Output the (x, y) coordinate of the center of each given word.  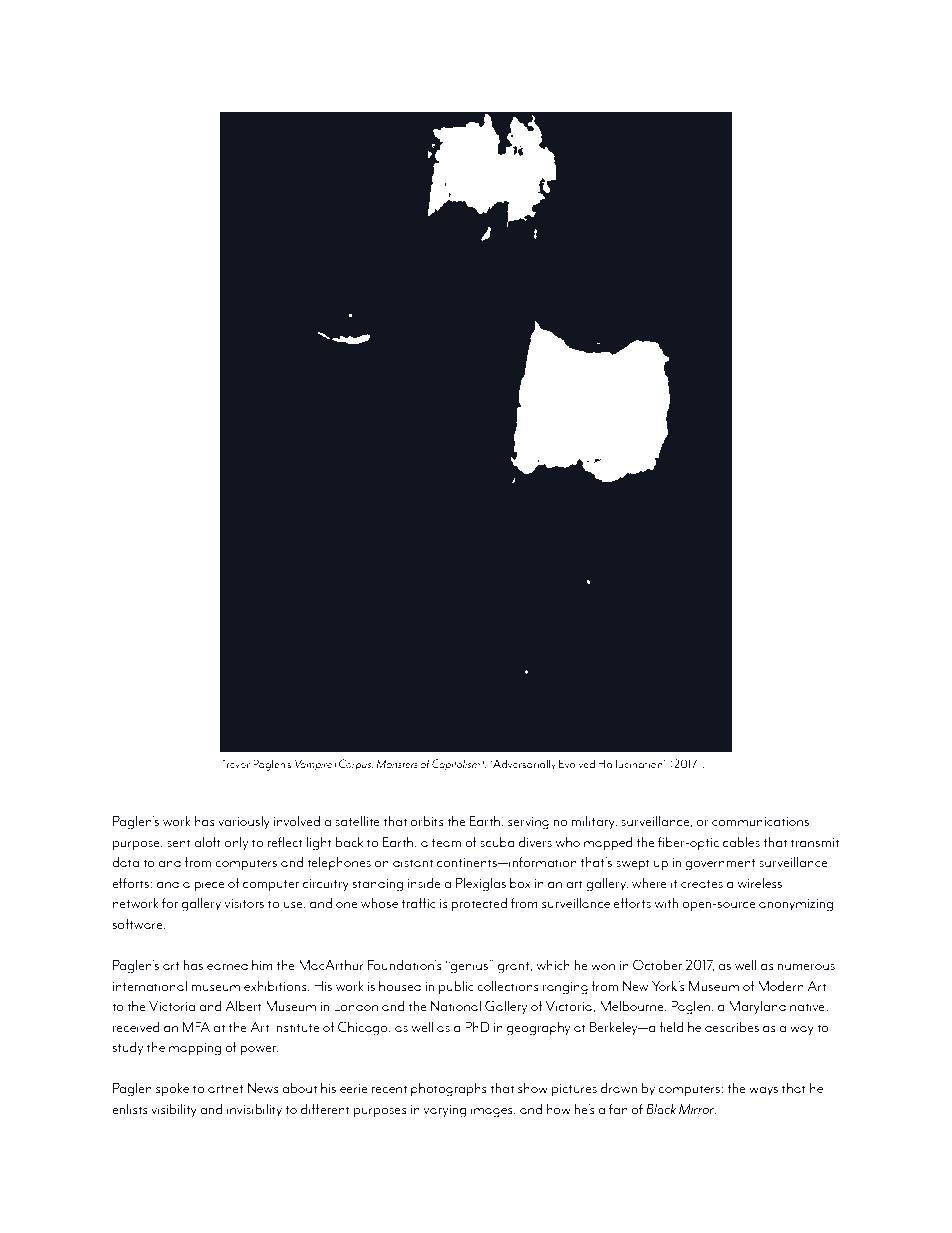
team (446, 843)
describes (732, 1026)
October (657, 965)
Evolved (577, 763)
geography (538, 1029)
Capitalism (457, 765)
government (720, 865)
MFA (196, 1026)
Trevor (235, 763)
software (138, 923)
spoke (172, 1090)
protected (479, 905)
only (236, 843)
